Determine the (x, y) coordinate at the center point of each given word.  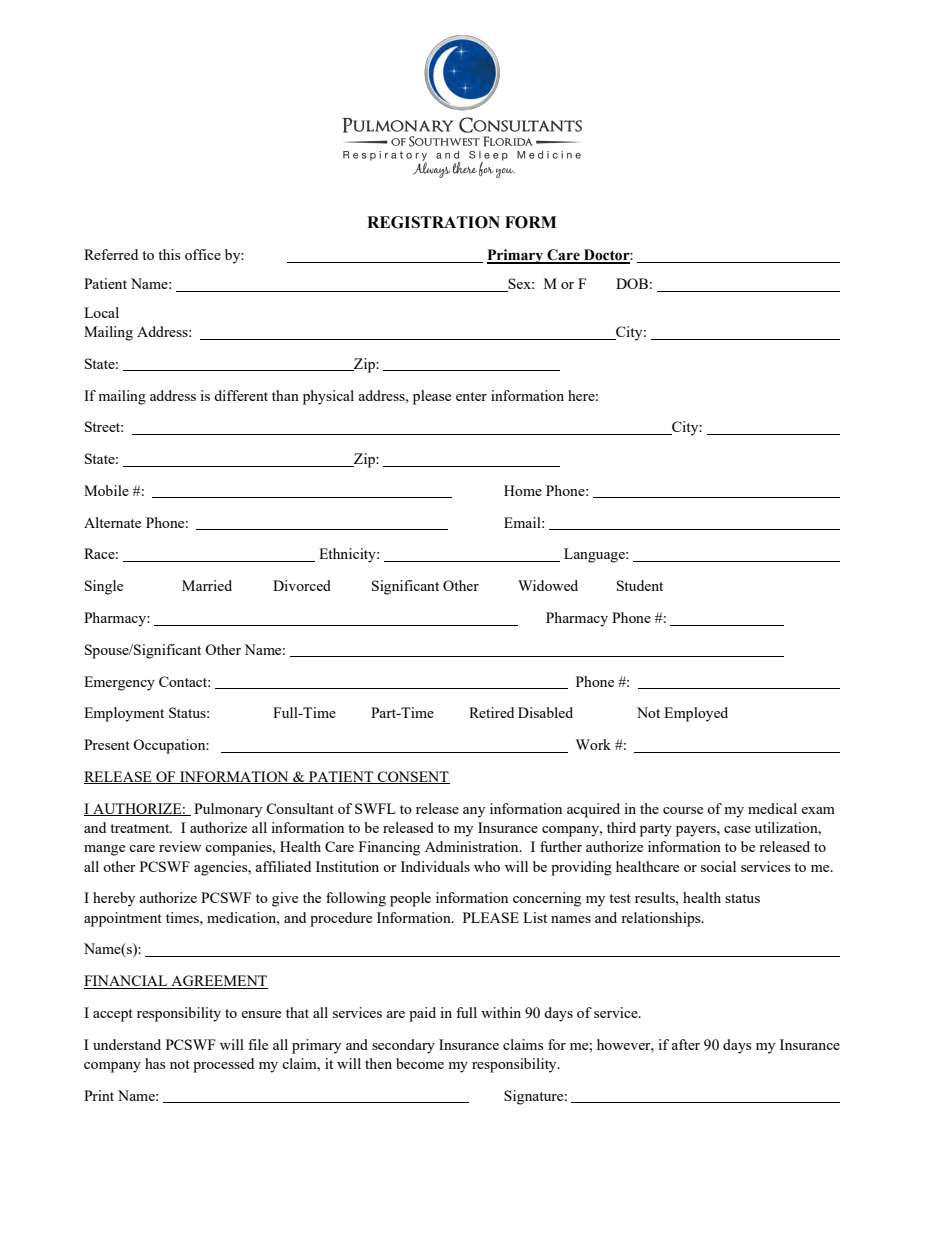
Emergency (119, 683)
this (169, 254)
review (180, 846)
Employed (696, 714)
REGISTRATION (433, 222)
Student (640, 585)
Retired (491, 712)
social (718, 866)
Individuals (435, 866)
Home (523, 490)
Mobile (106, 490)
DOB (632, 283)
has (155, 1063)
